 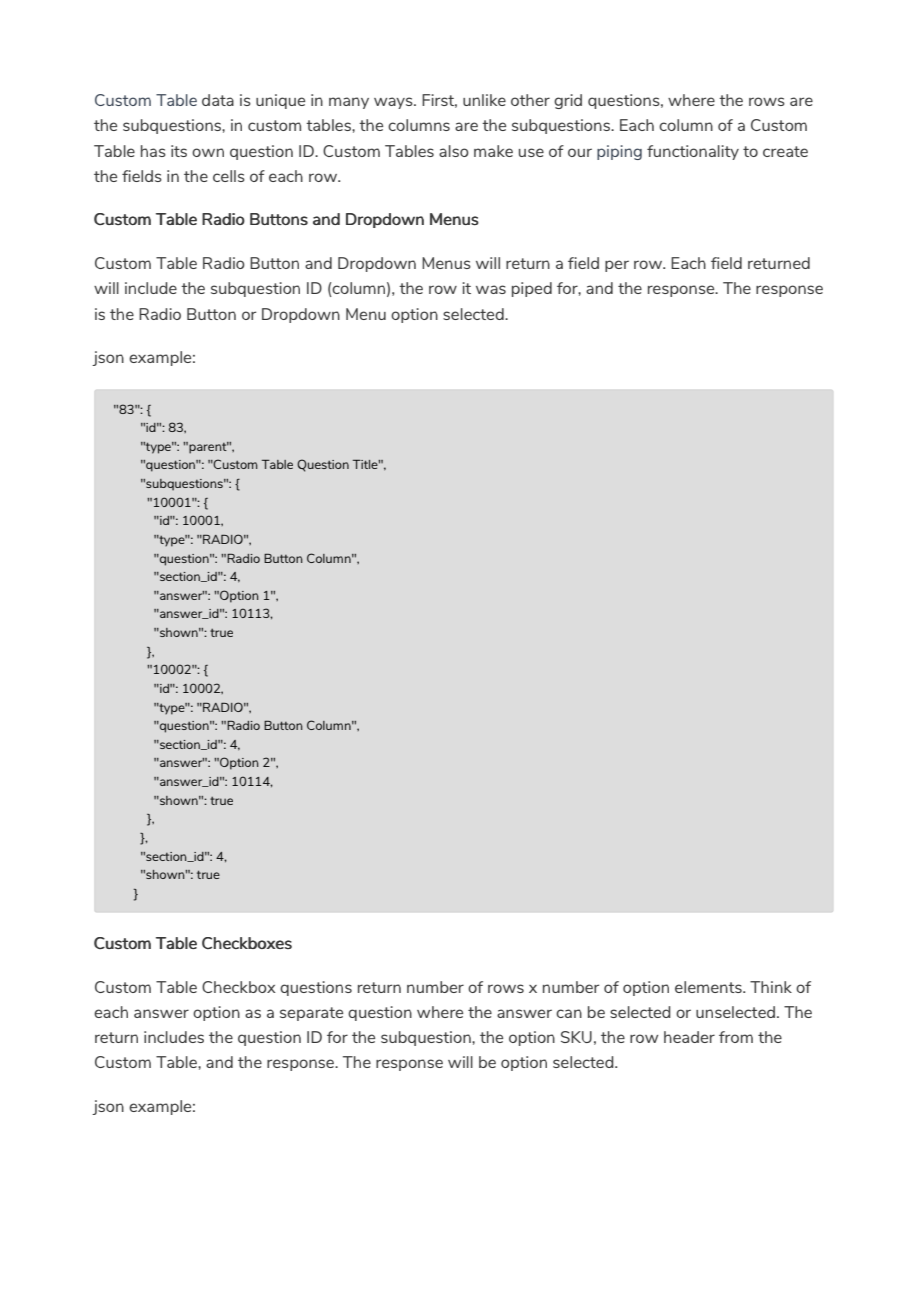 What do you see at coordinates (576, 1037) in the screenshot?
I see `SKU` at bounding box center [576, 1037].
